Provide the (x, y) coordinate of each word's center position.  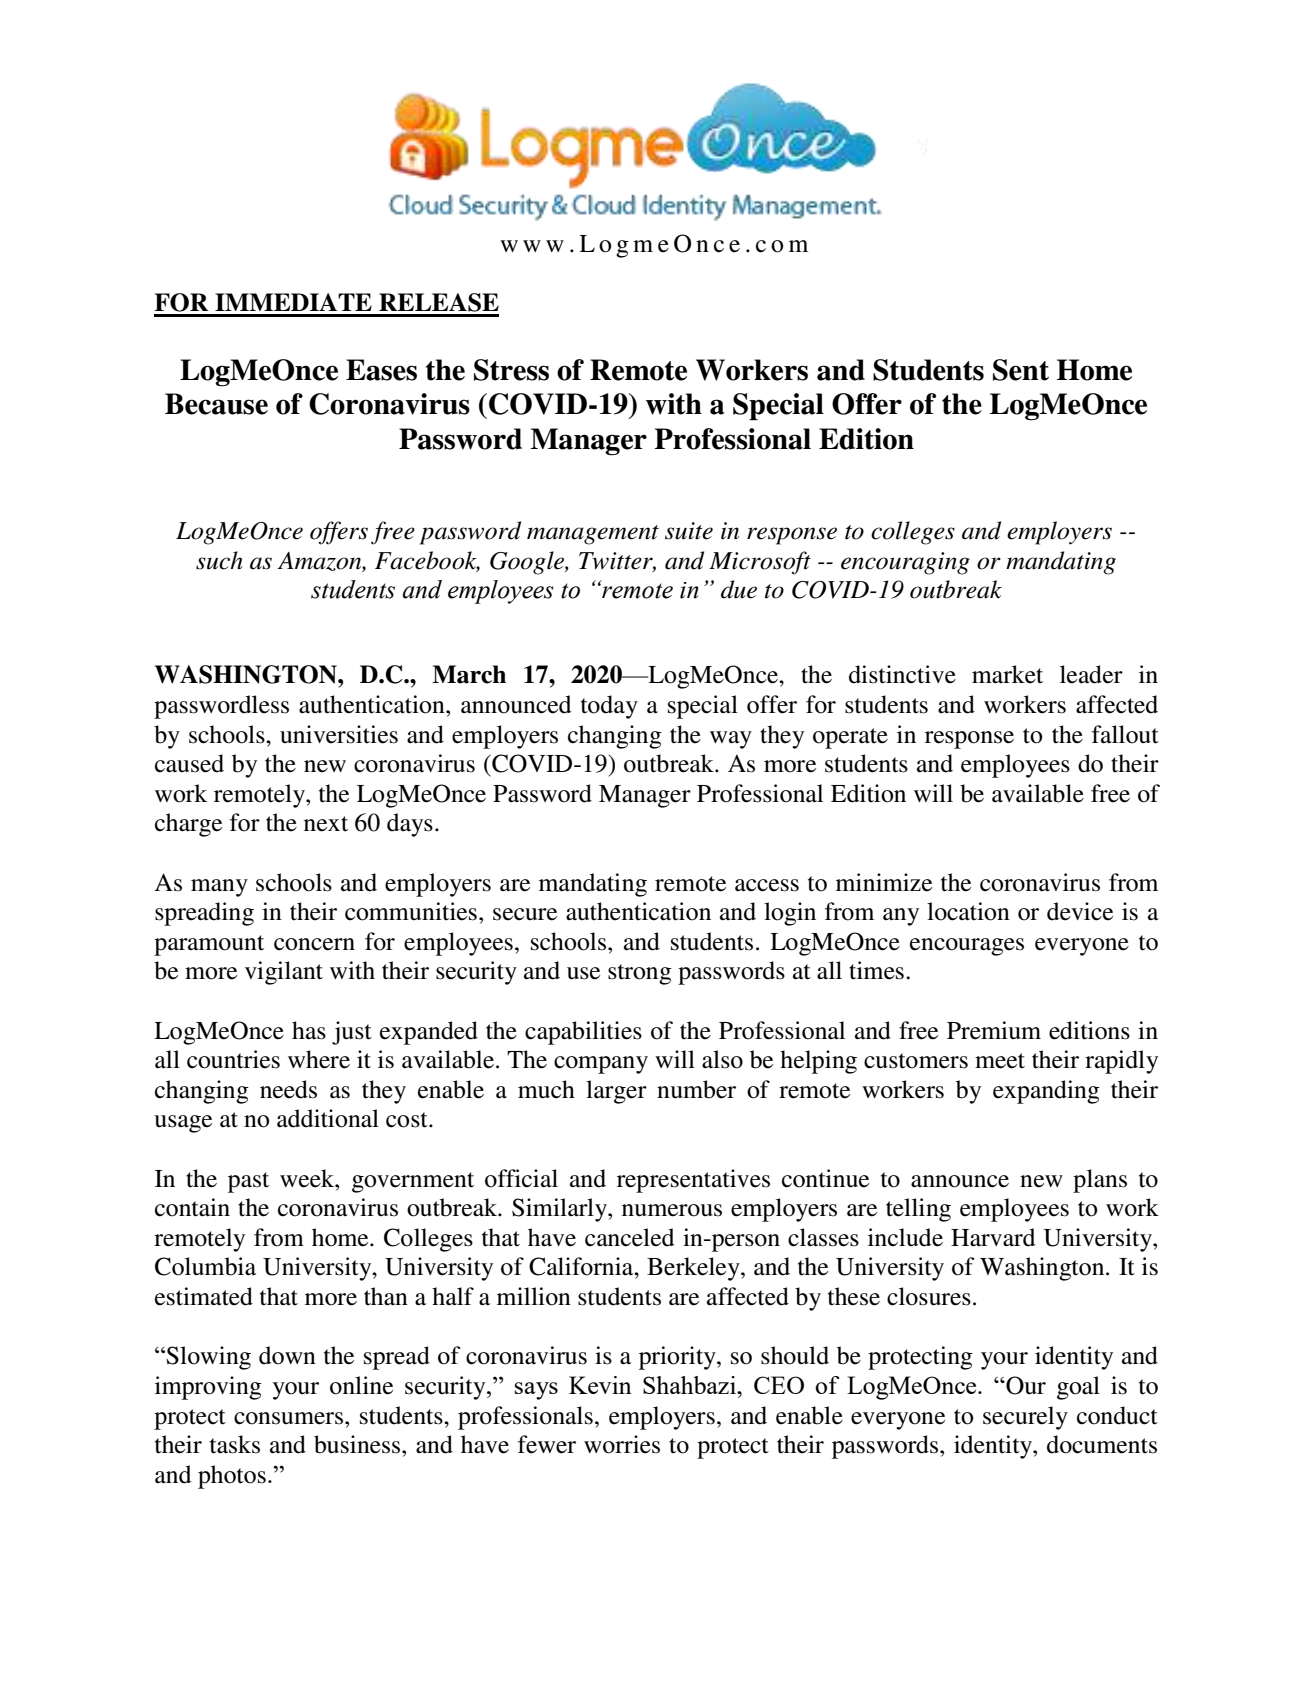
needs (288, 1089)
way (731, 740)
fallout (1125, 734)
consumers (290, 1418)
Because (216, 404)
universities (339, 734)
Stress (511, 370)
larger (616, 1092)
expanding (1046, 1092)
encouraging (905, 563)
